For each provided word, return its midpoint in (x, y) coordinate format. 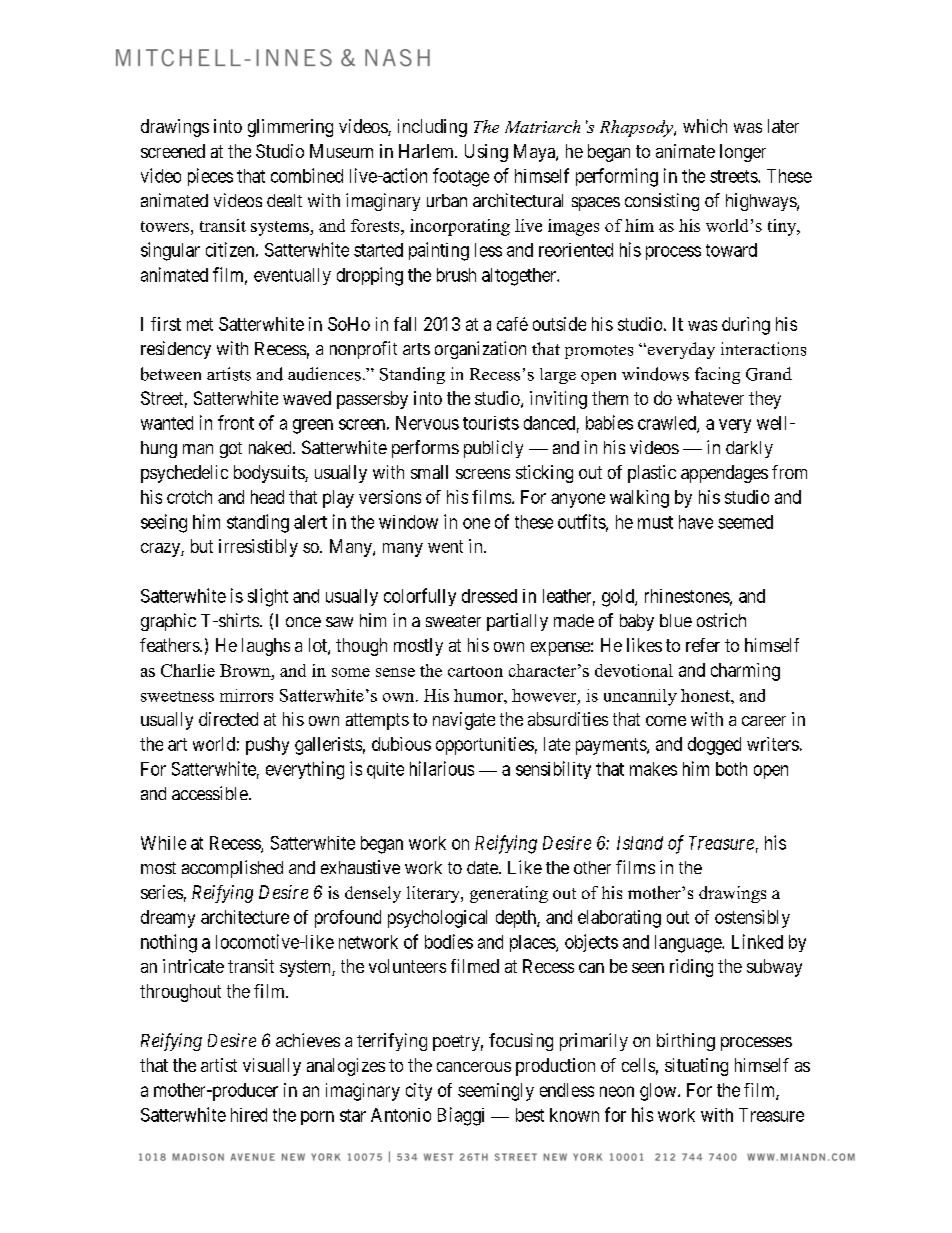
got (231, 450)
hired (249, 1115)
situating (696, 1067)
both (731, 769)
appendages (724, 474)
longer (743, 153)
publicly (493, 449)
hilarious (442, 768)
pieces (210, 177)
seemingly (496, 1092)
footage (461, 177)
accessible (210, 793)
